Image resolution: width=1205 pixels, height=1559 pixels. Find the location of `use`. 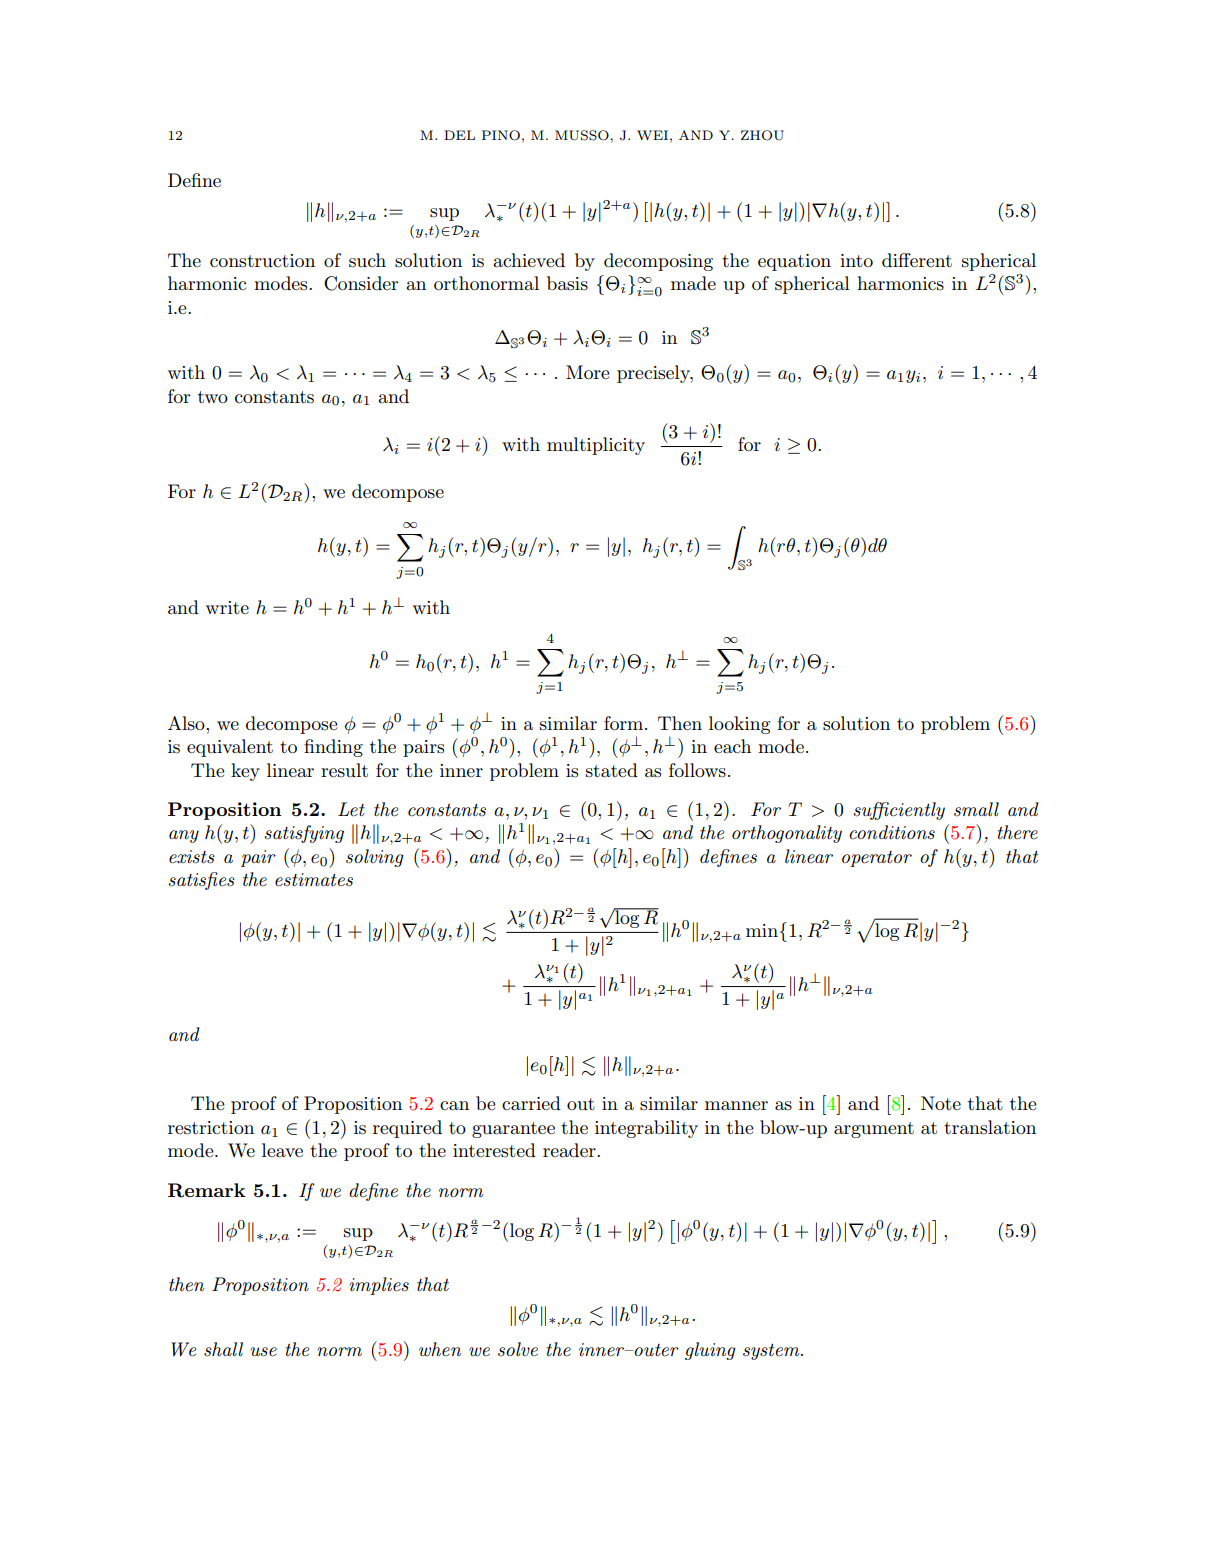

use is located at coordinates (263, 1352).
